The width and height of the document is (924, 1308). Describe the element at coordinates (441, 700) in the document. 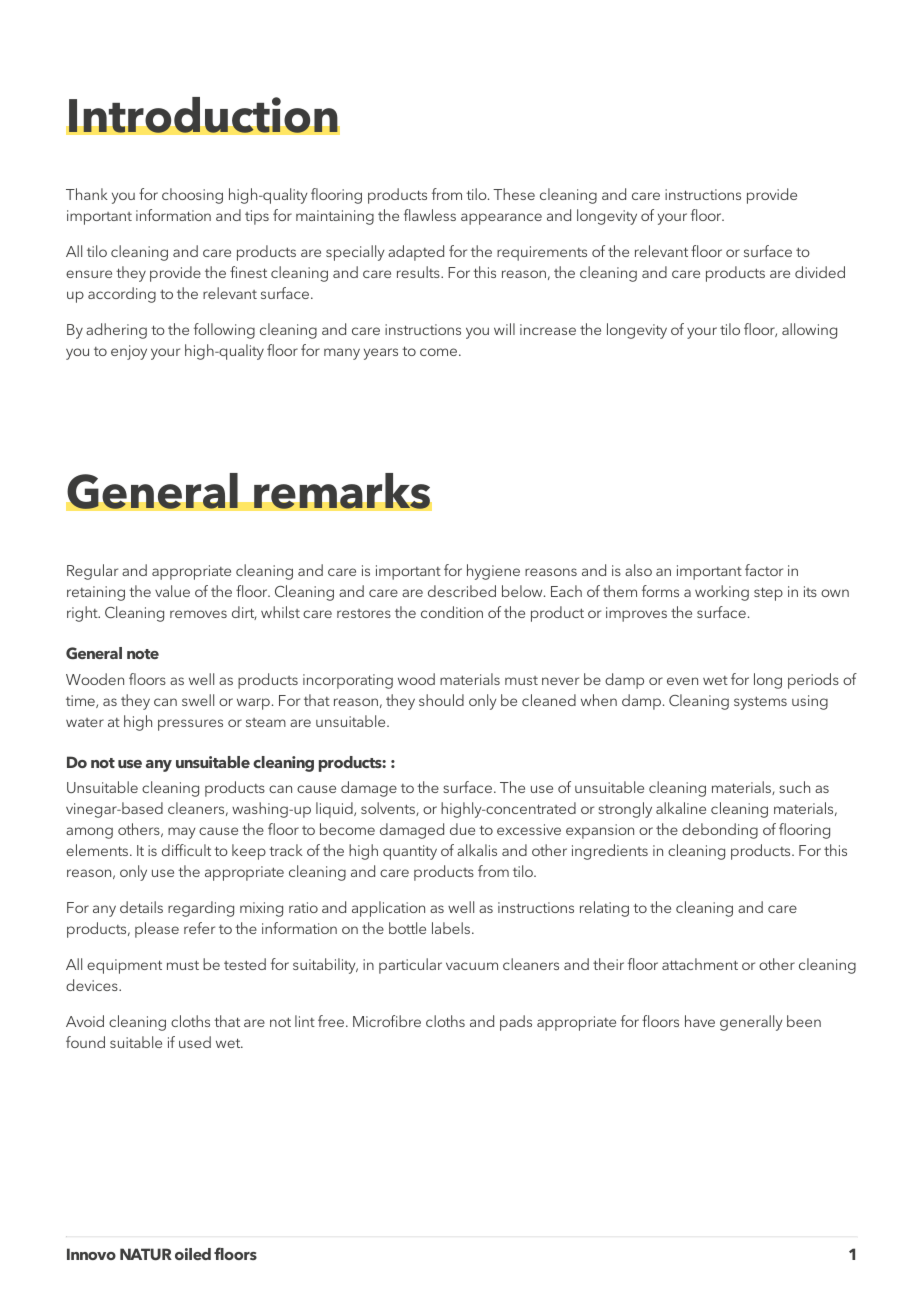

I see `should` at that location.
